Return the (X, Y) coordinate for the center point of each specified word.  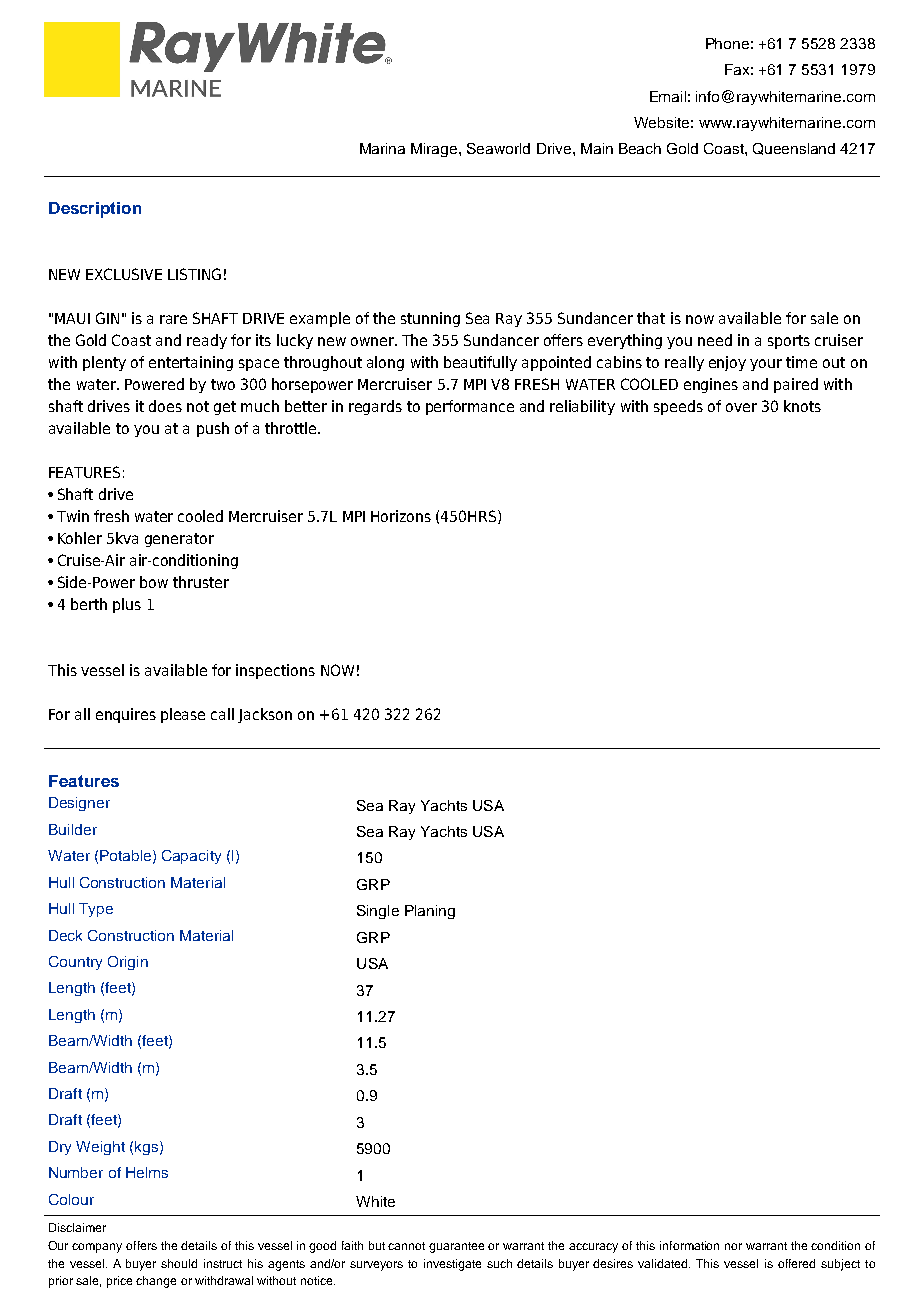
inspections (275, 671)
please (183, 715)
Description (95, 210)
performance (470, 407)
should (179, 1263)
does (165, 406)
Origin (128, 963)
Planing (430, 912)
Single (378, 912)
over (741, 407)
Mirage (435, 150)
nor (733, 1246)
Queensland (794, 149)
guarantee (456, 1247)
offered (796, 1263)
